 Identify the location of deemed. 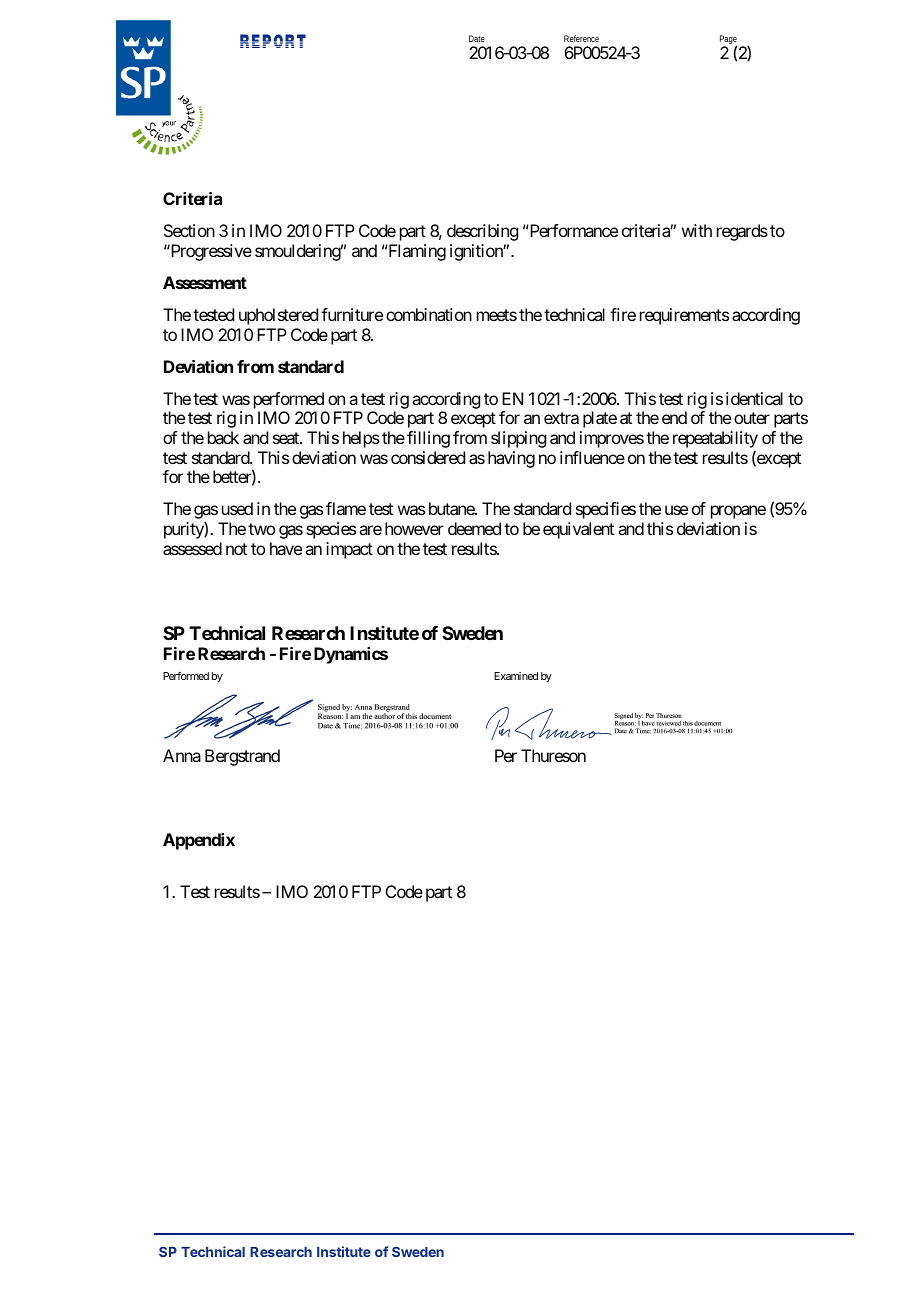
(474, 528).
